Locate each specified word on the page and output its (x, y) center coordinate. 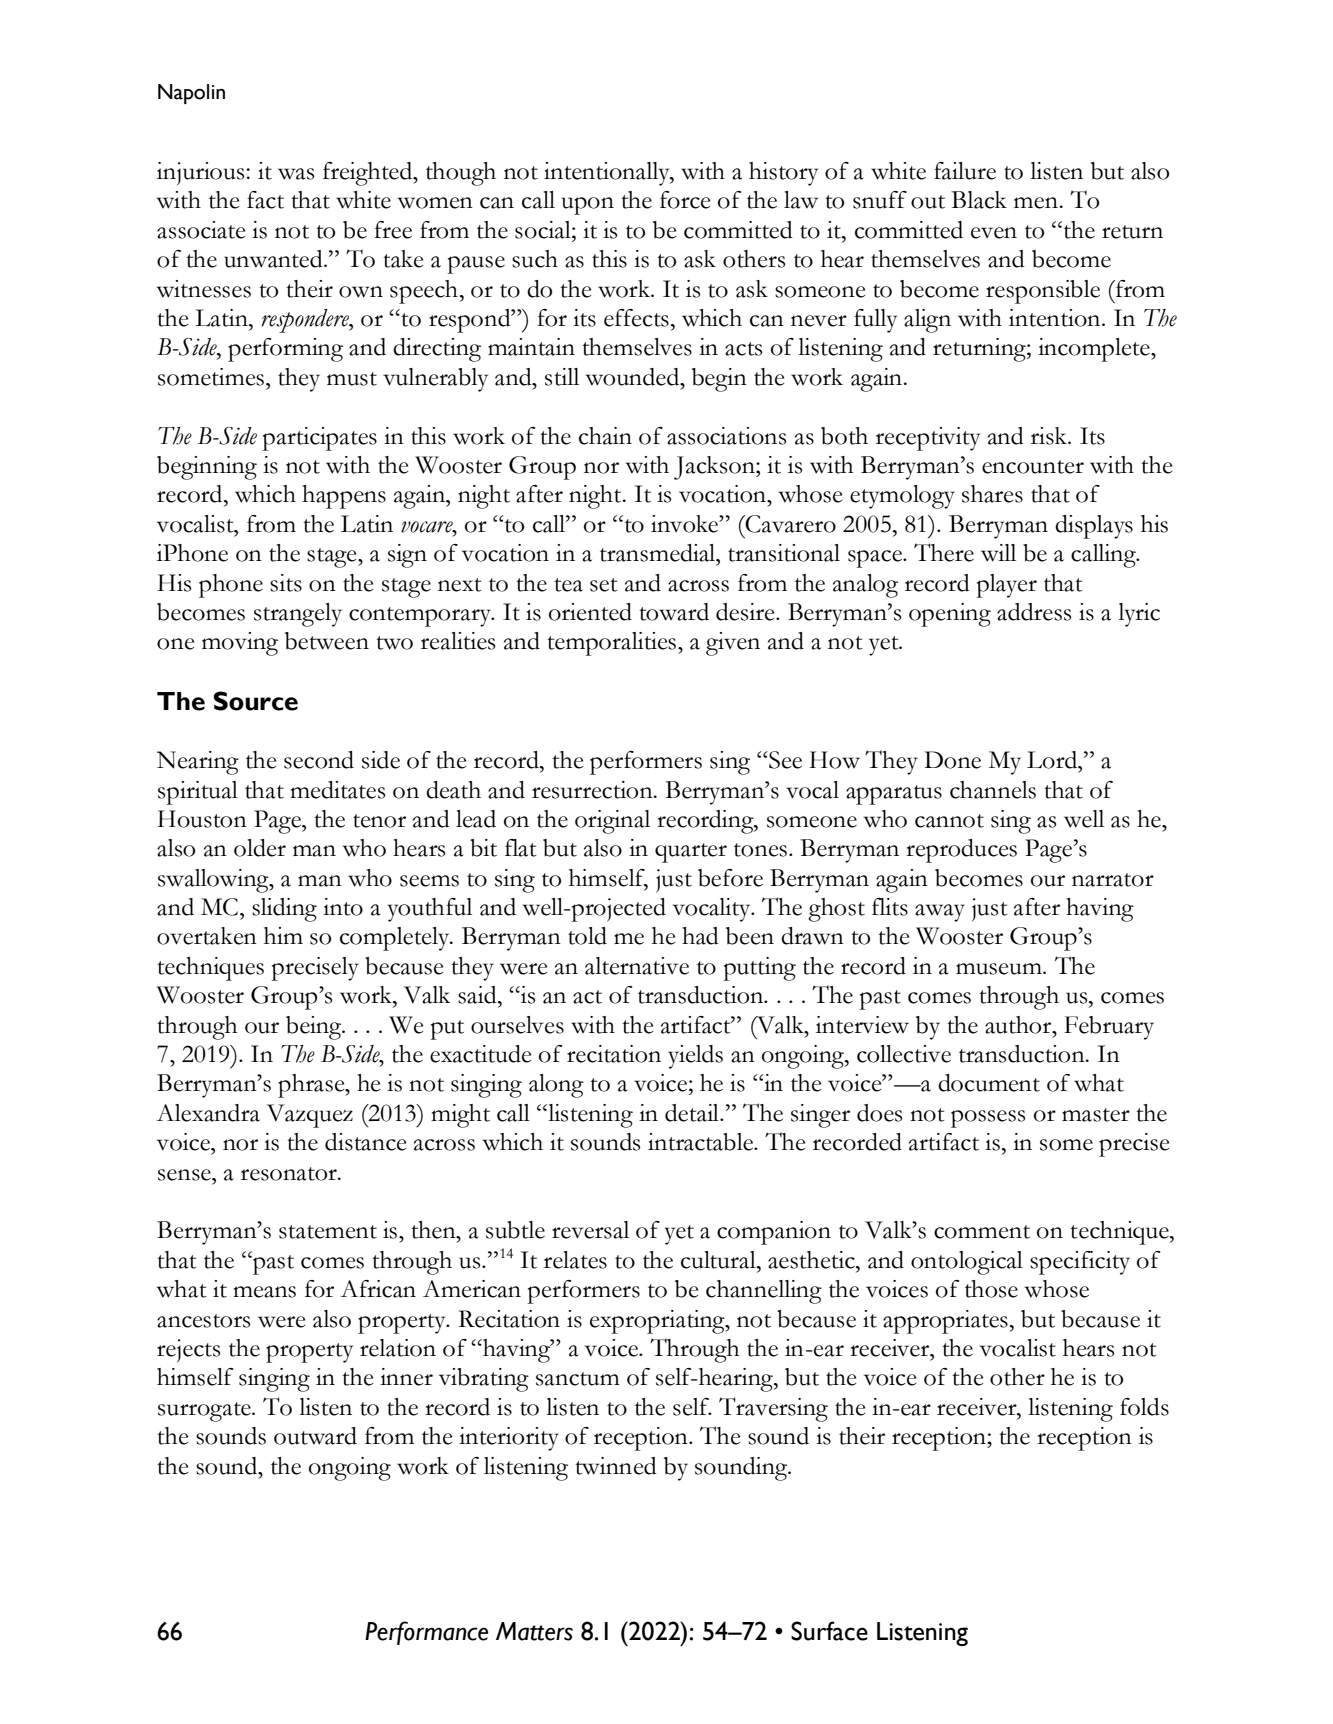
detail (693, 1113)
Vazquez (310, 1116)
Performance (426, 1633)
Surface (829, 1631)
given (733, 644)
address (1034, 612)
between (327, 641)
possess (988, 1119)
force (685, 200)
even (994, 233)
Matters (534, 1631)
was (296, 174)
